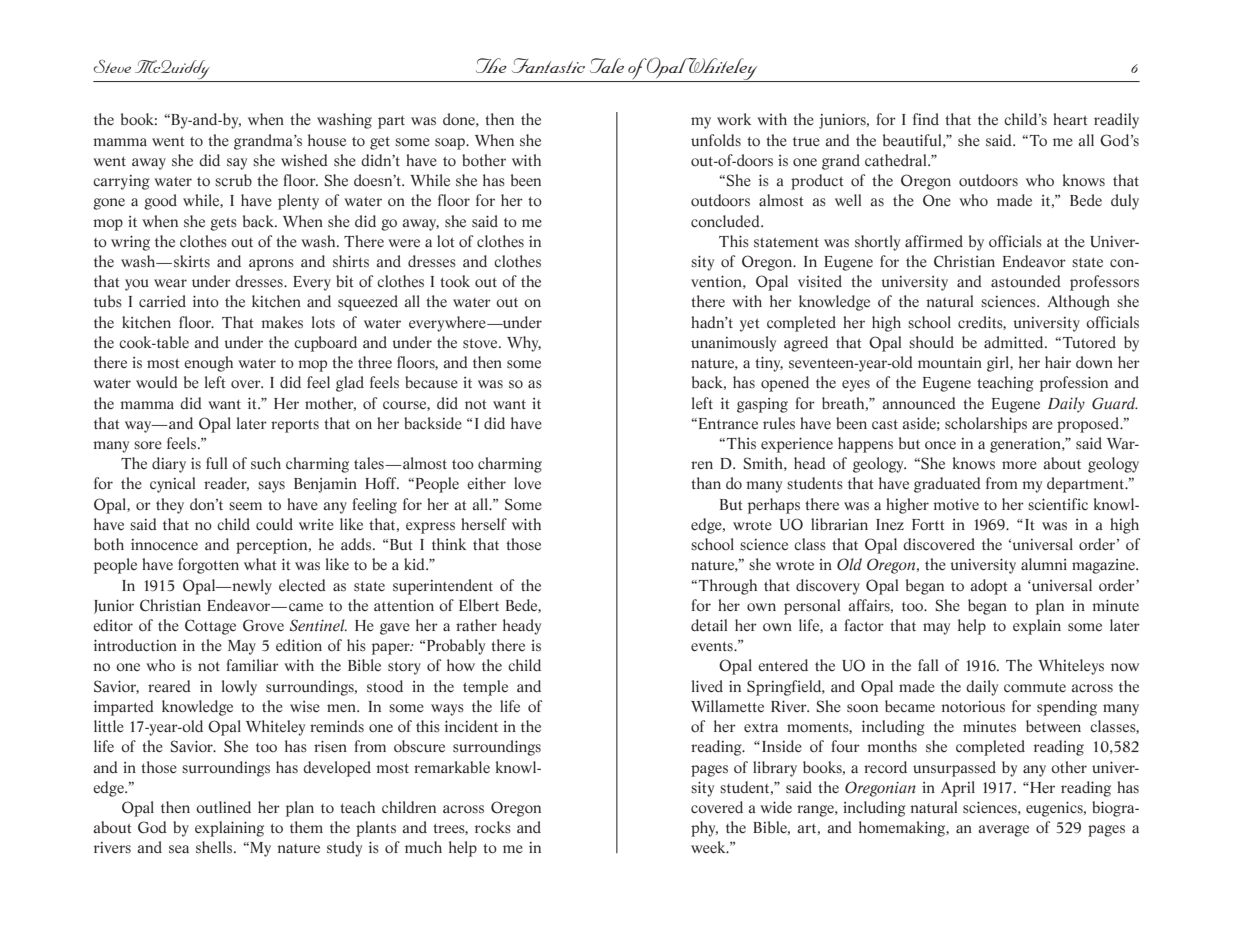  Describe the element at coordinates (112, 66) in the image. I see `Steve` at that location.
